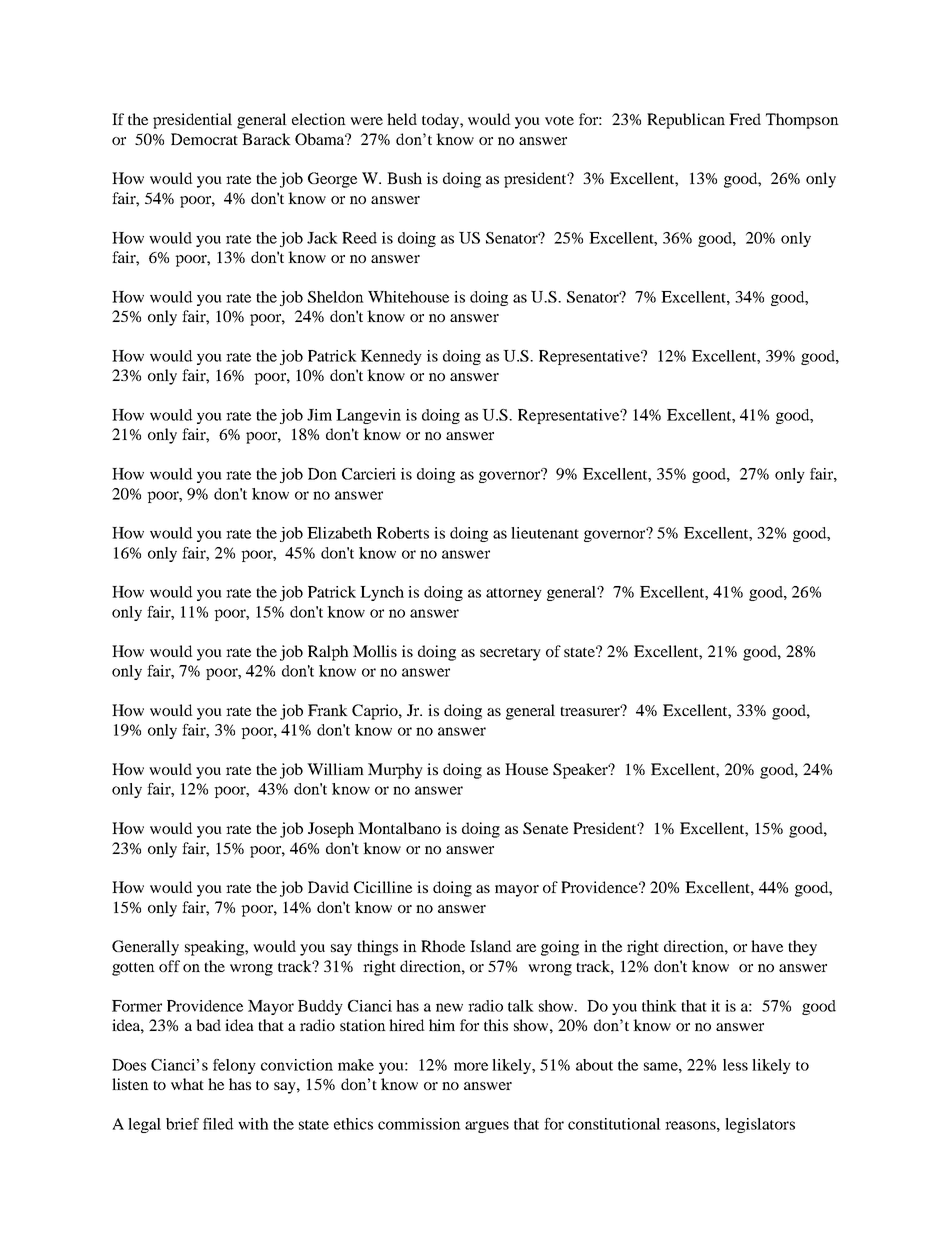 The height and width of the page is (1233, 952). What do you see at coordinates (395, 771) in the page?
I see `Murphy` at bounding box center [395, 771].
